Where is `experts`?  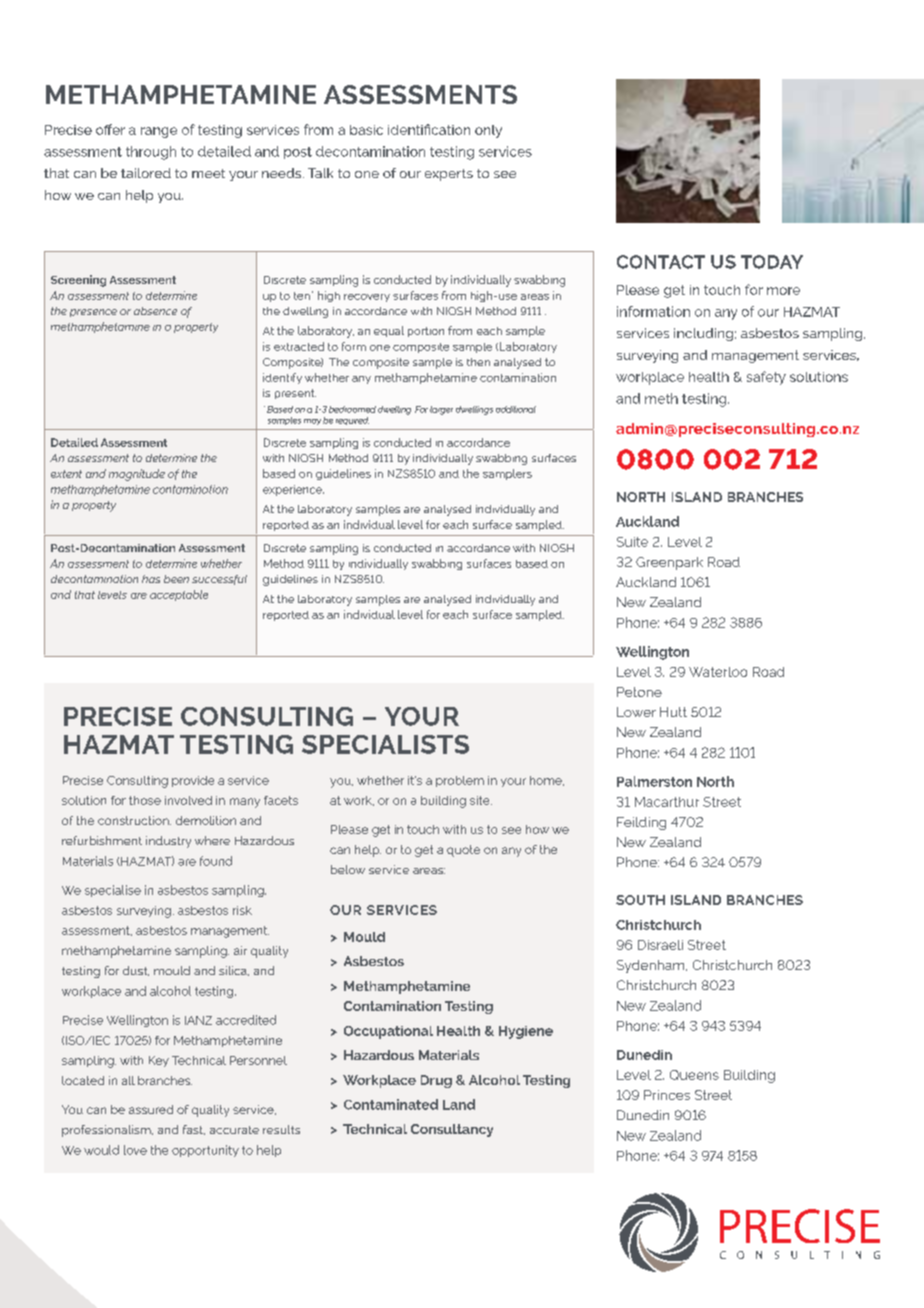
experts is located at coordinates (449, 175).
